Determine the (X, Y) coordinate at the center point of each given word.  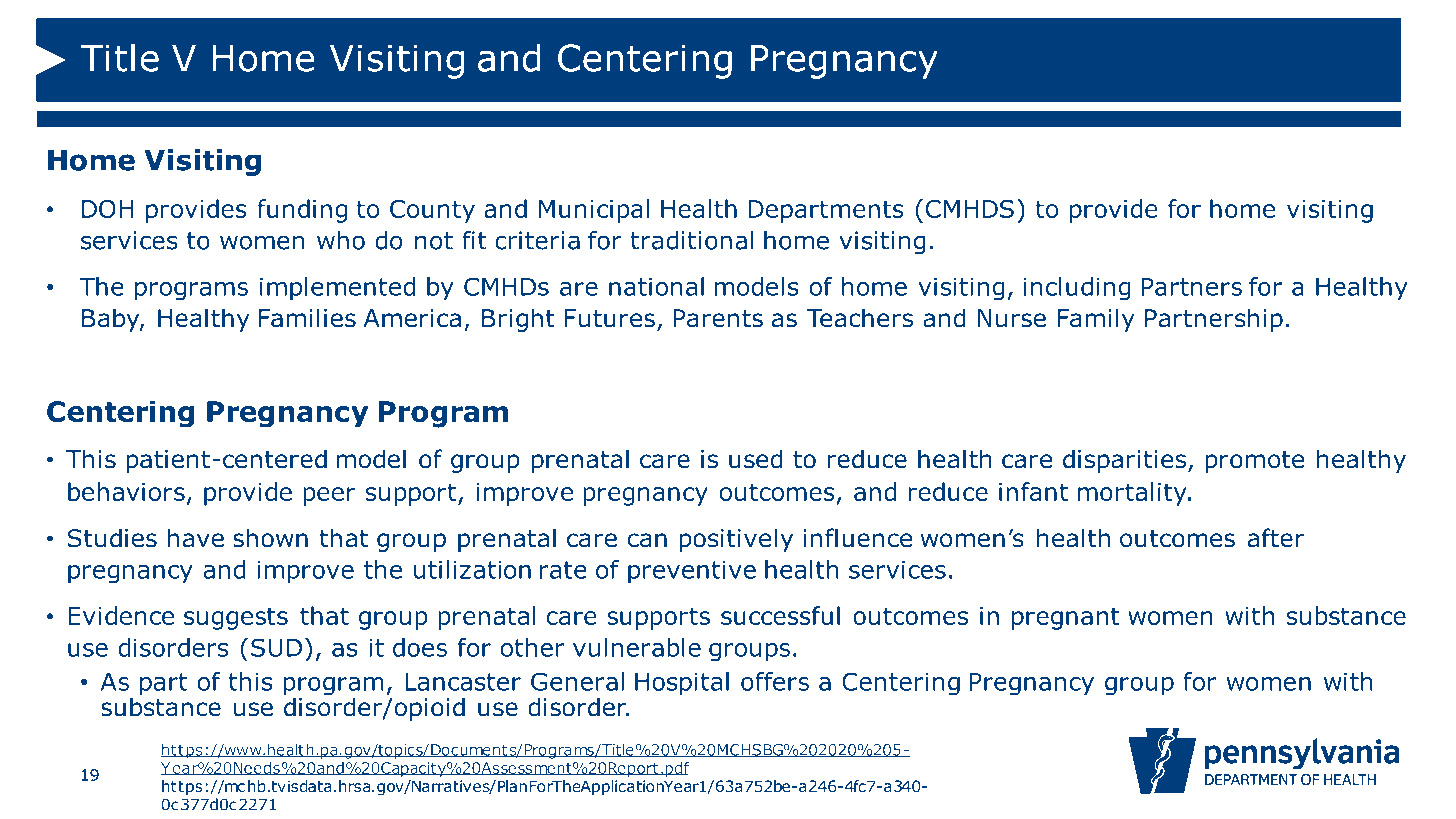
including (1077, 289)
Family (1096, 320)
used (756, 459)
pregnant (1066, 618)
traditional (691, 240)
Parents (718, 318)
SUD (276, 647)
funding (302, 211)
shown (270, 538)
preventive (692, 572)
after (1276, 538)
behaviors (126, 491)
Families (307, 318)
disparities (1126, 461)
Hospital (682, 684)
